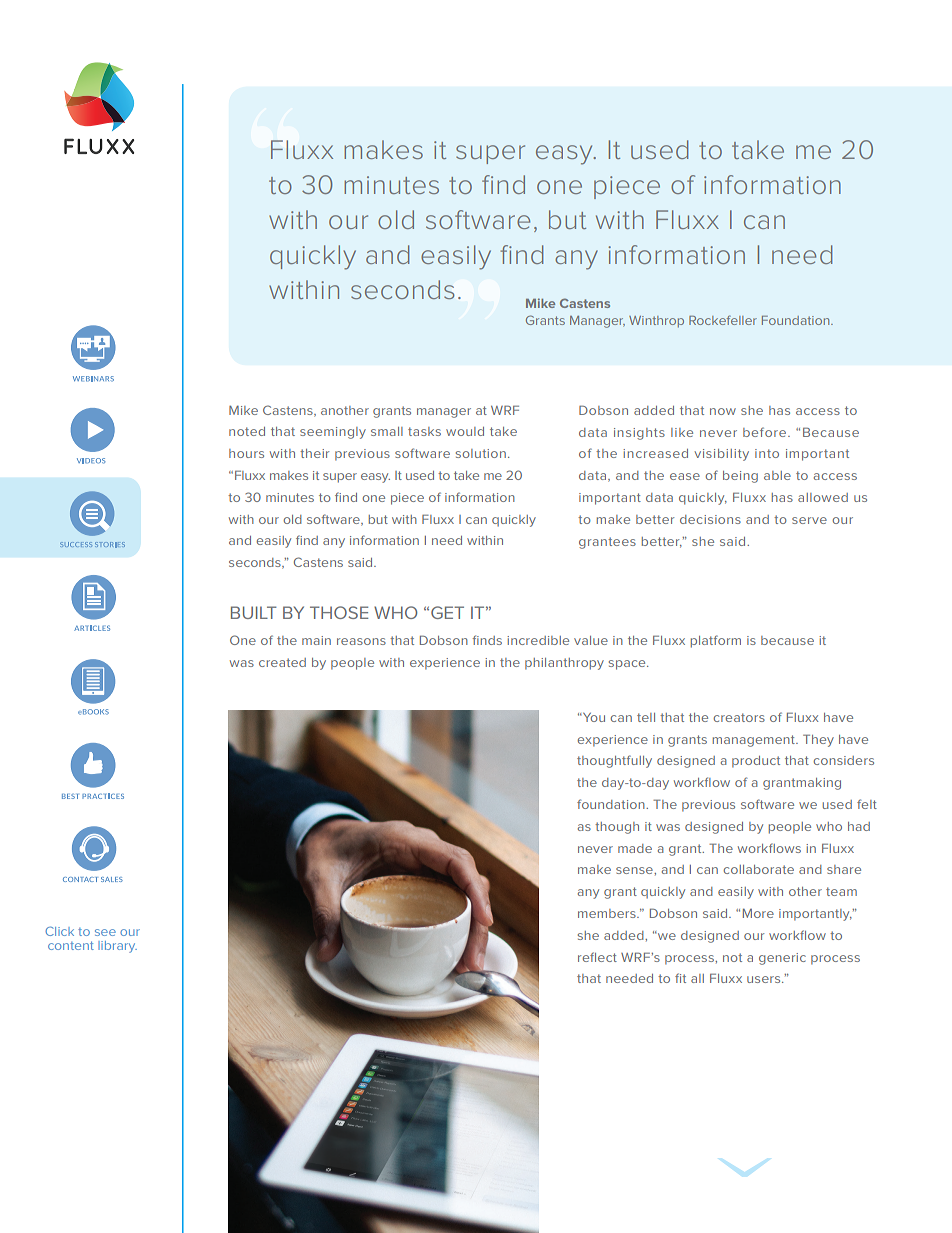 The height and width of the screenshot is (1233, 952). Describe the element at coordinates (254, 612) in the screenshot. I see `BUILT` at that location.
